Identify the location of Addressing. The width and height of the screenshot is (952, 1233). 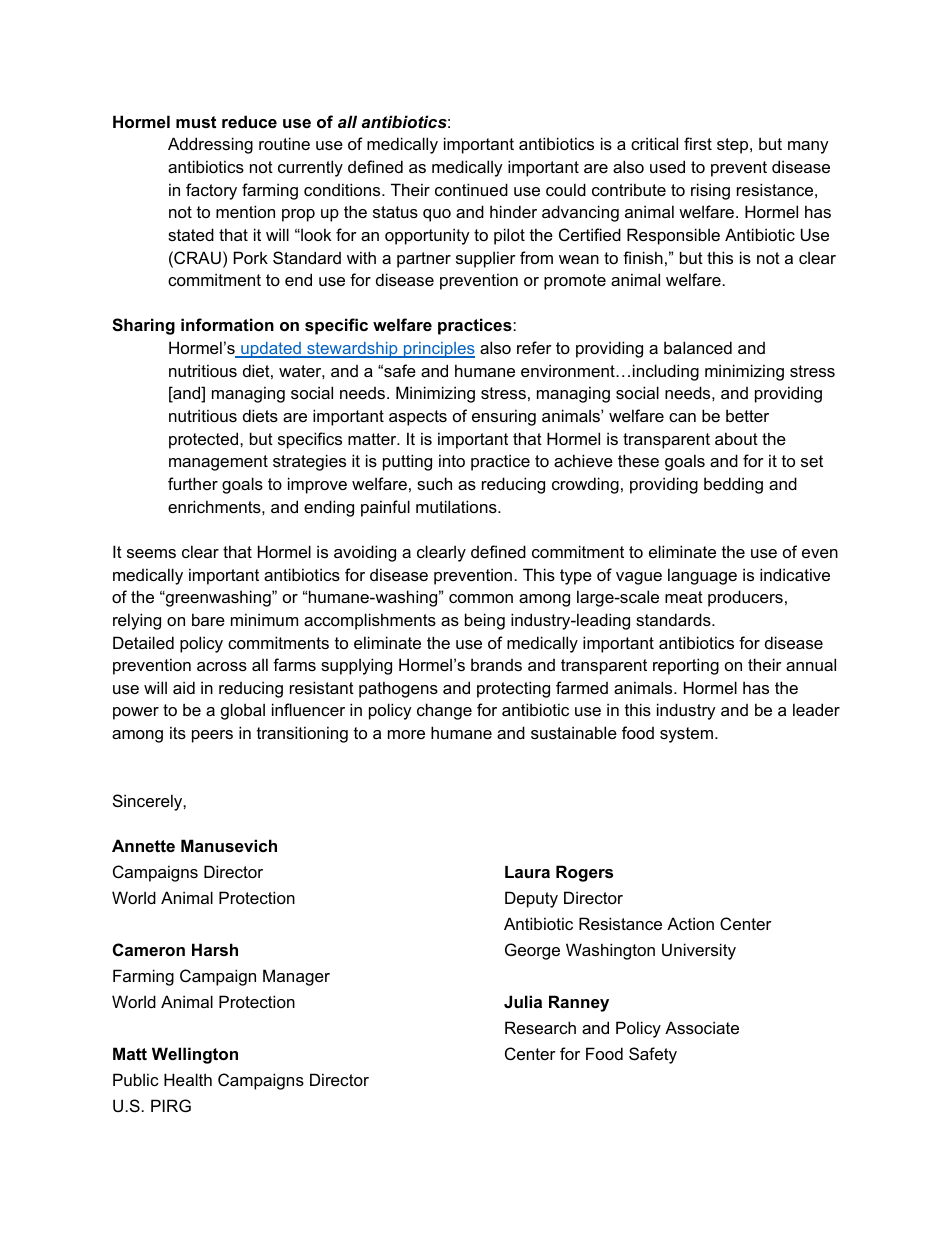
(210, 145).
